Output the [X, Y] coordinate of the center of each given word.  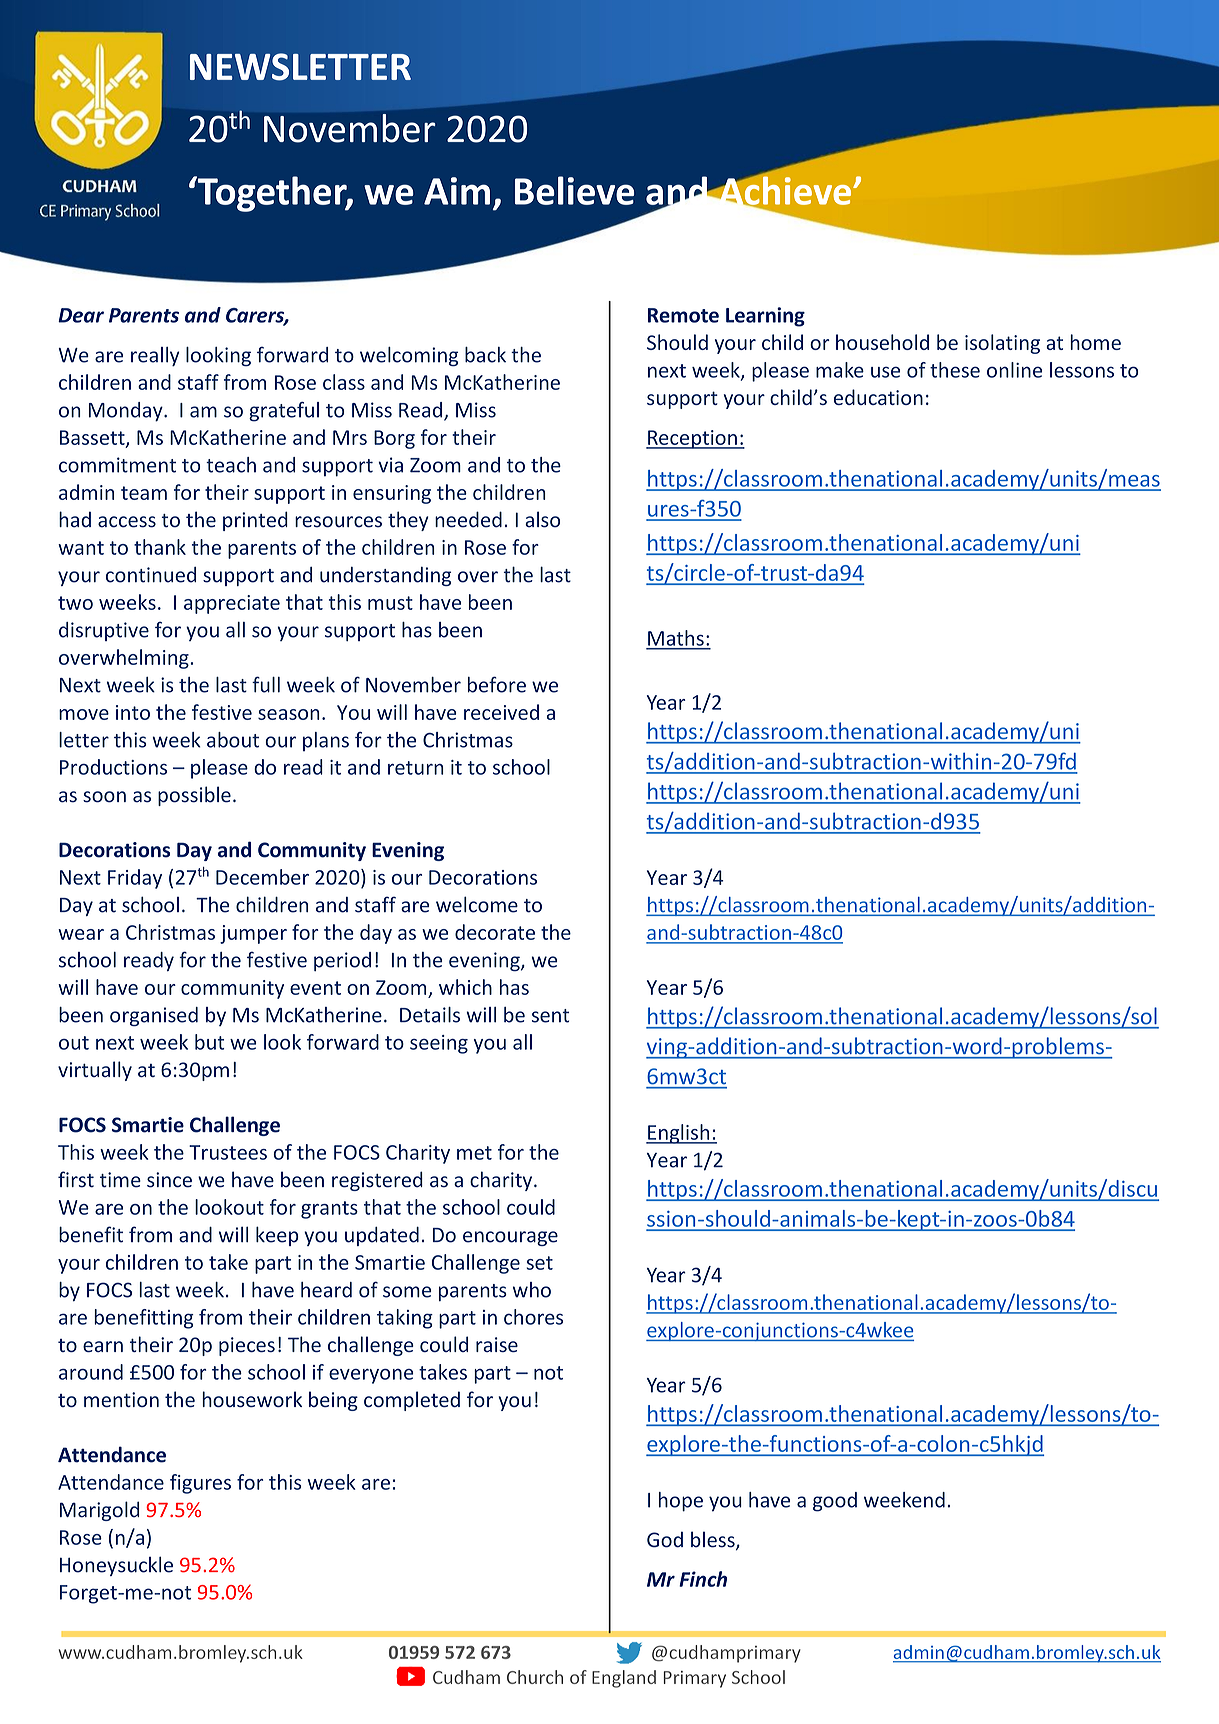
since [169, 1180]
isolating [1002, 344]
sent [550, 1016]
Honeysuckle [116, 1566]
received [501, 712]
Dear [81, 315]
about [233, 740]
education [878, 397]
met [474, 1153]
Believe [574, 190]
